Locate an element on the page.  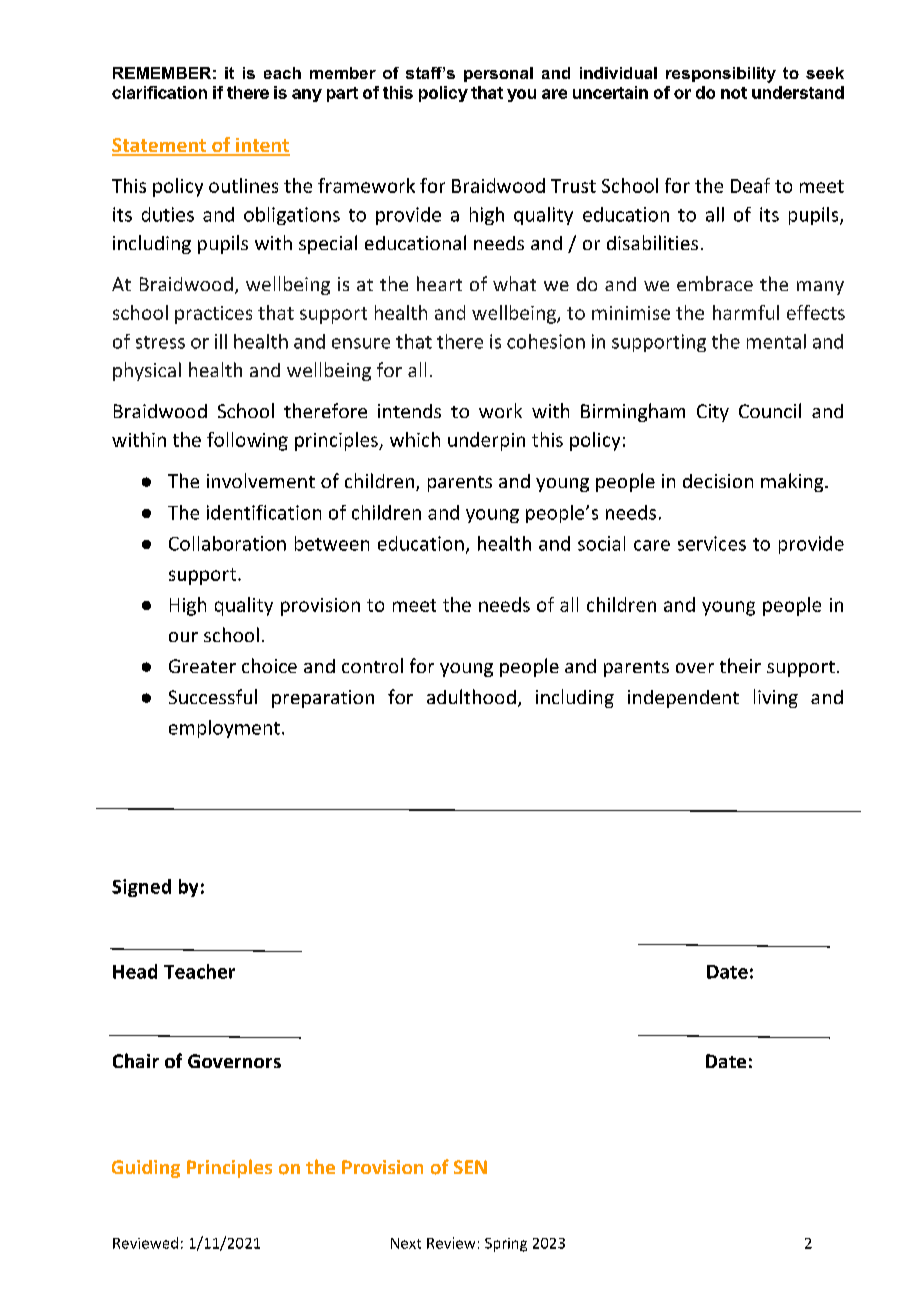
Guiding is located at coordinates (146, 1169).
